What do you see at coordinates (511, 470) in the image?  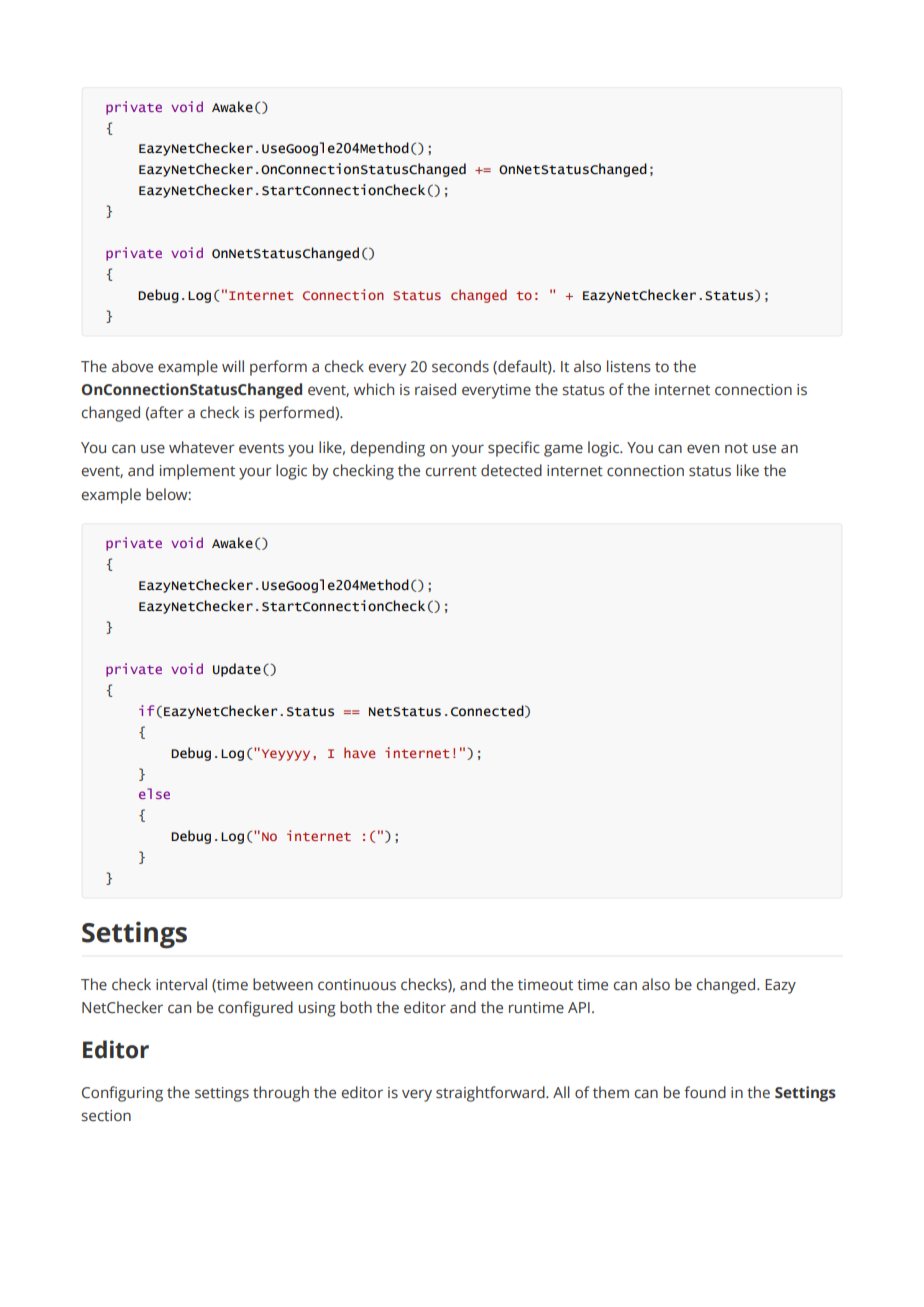 I see `detected` at bounding box center [511, 470].
